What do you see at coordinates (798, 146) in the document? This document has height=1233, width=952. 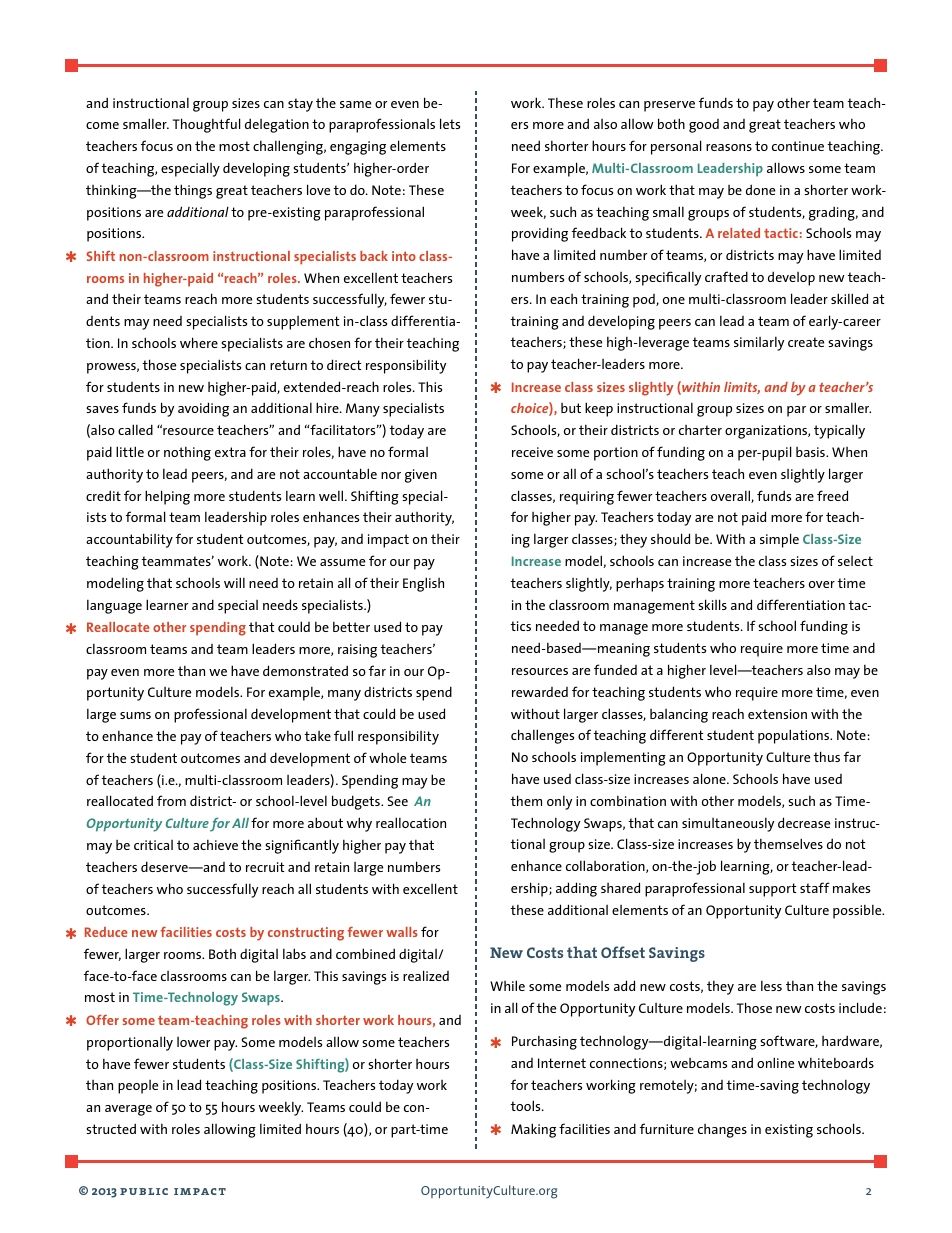 I see `continue` at bounding box center [798, 146].
